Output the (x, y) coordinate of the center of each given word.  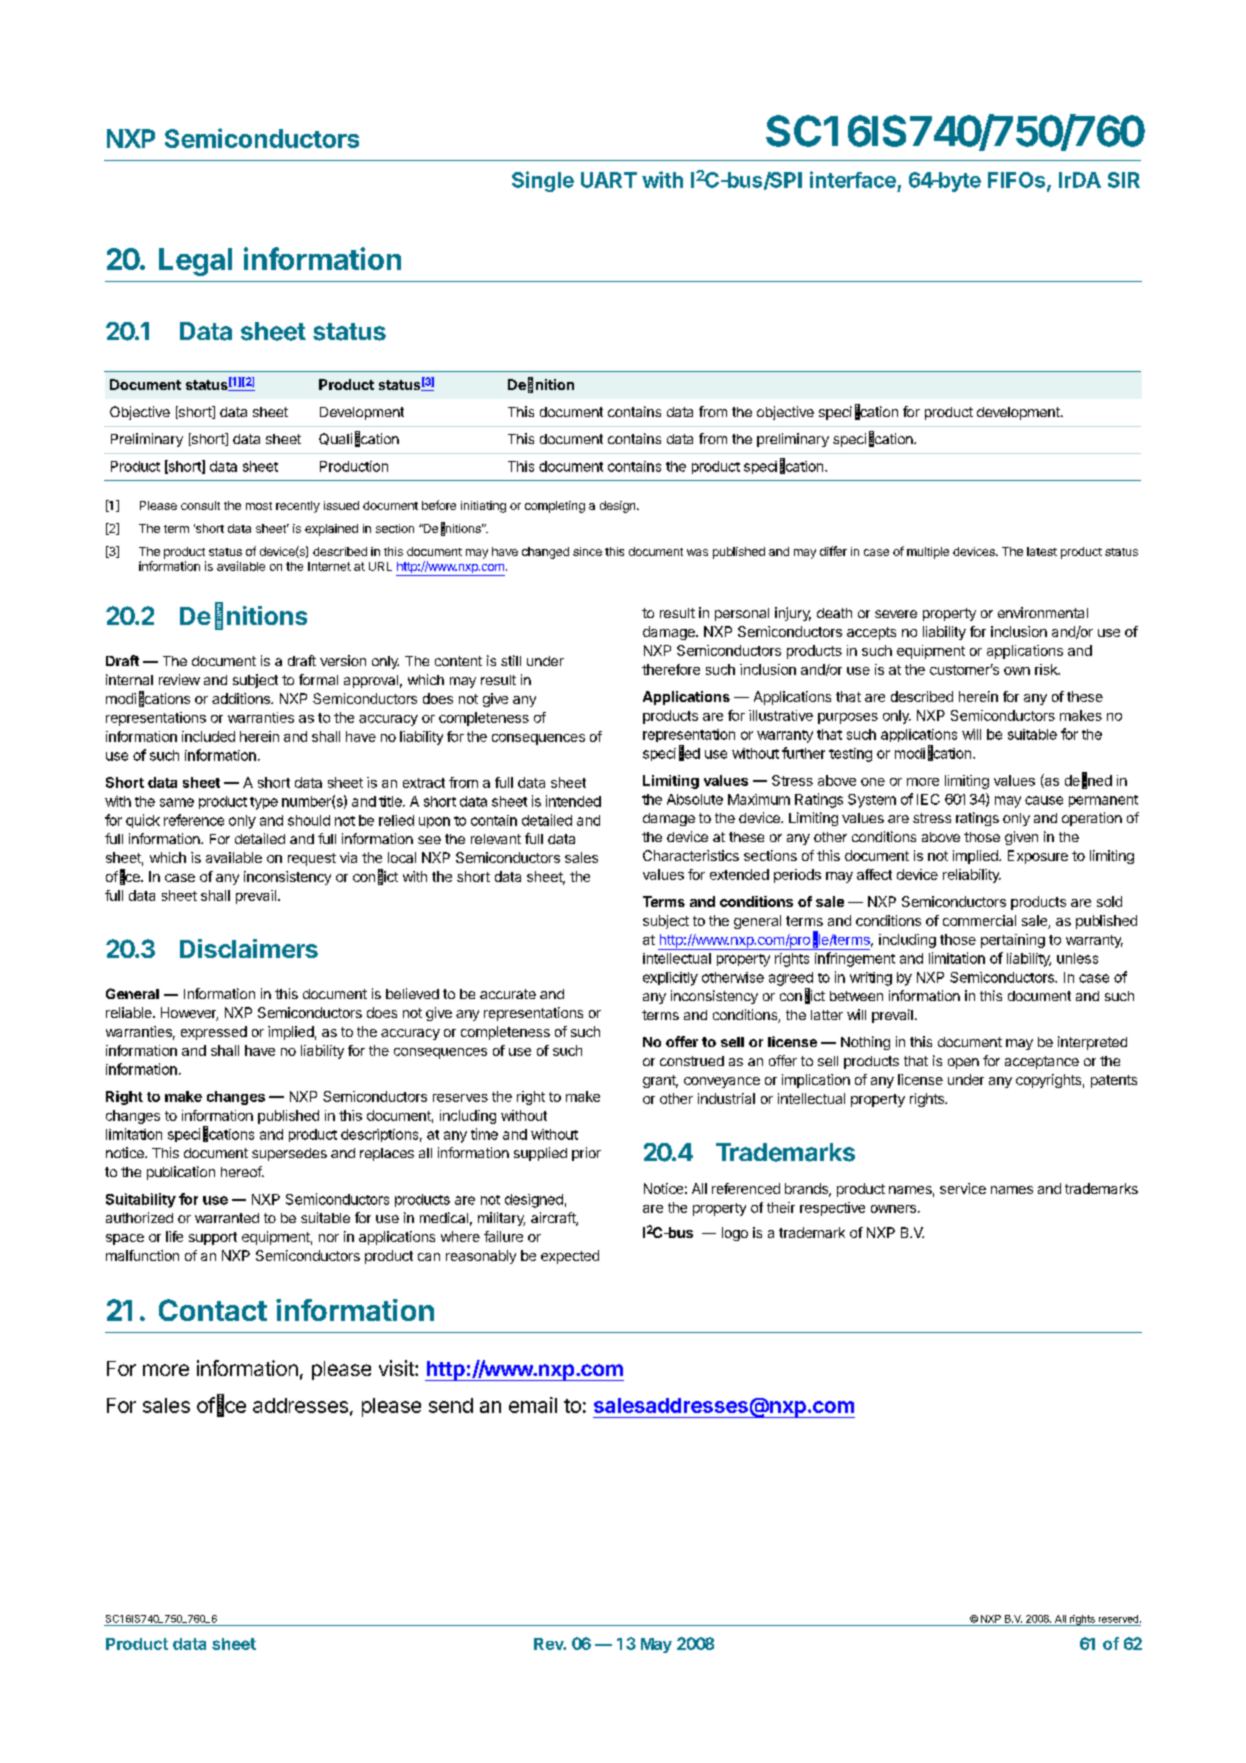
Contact (213, 1310)
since (587, 551)
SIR (1124, 180)
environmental (1043, 612)
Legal (195, 262)
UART (609, 180)
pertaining (1013, 941)
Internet (329, 566)
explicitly (670, 979)
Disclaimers (249, 948)
